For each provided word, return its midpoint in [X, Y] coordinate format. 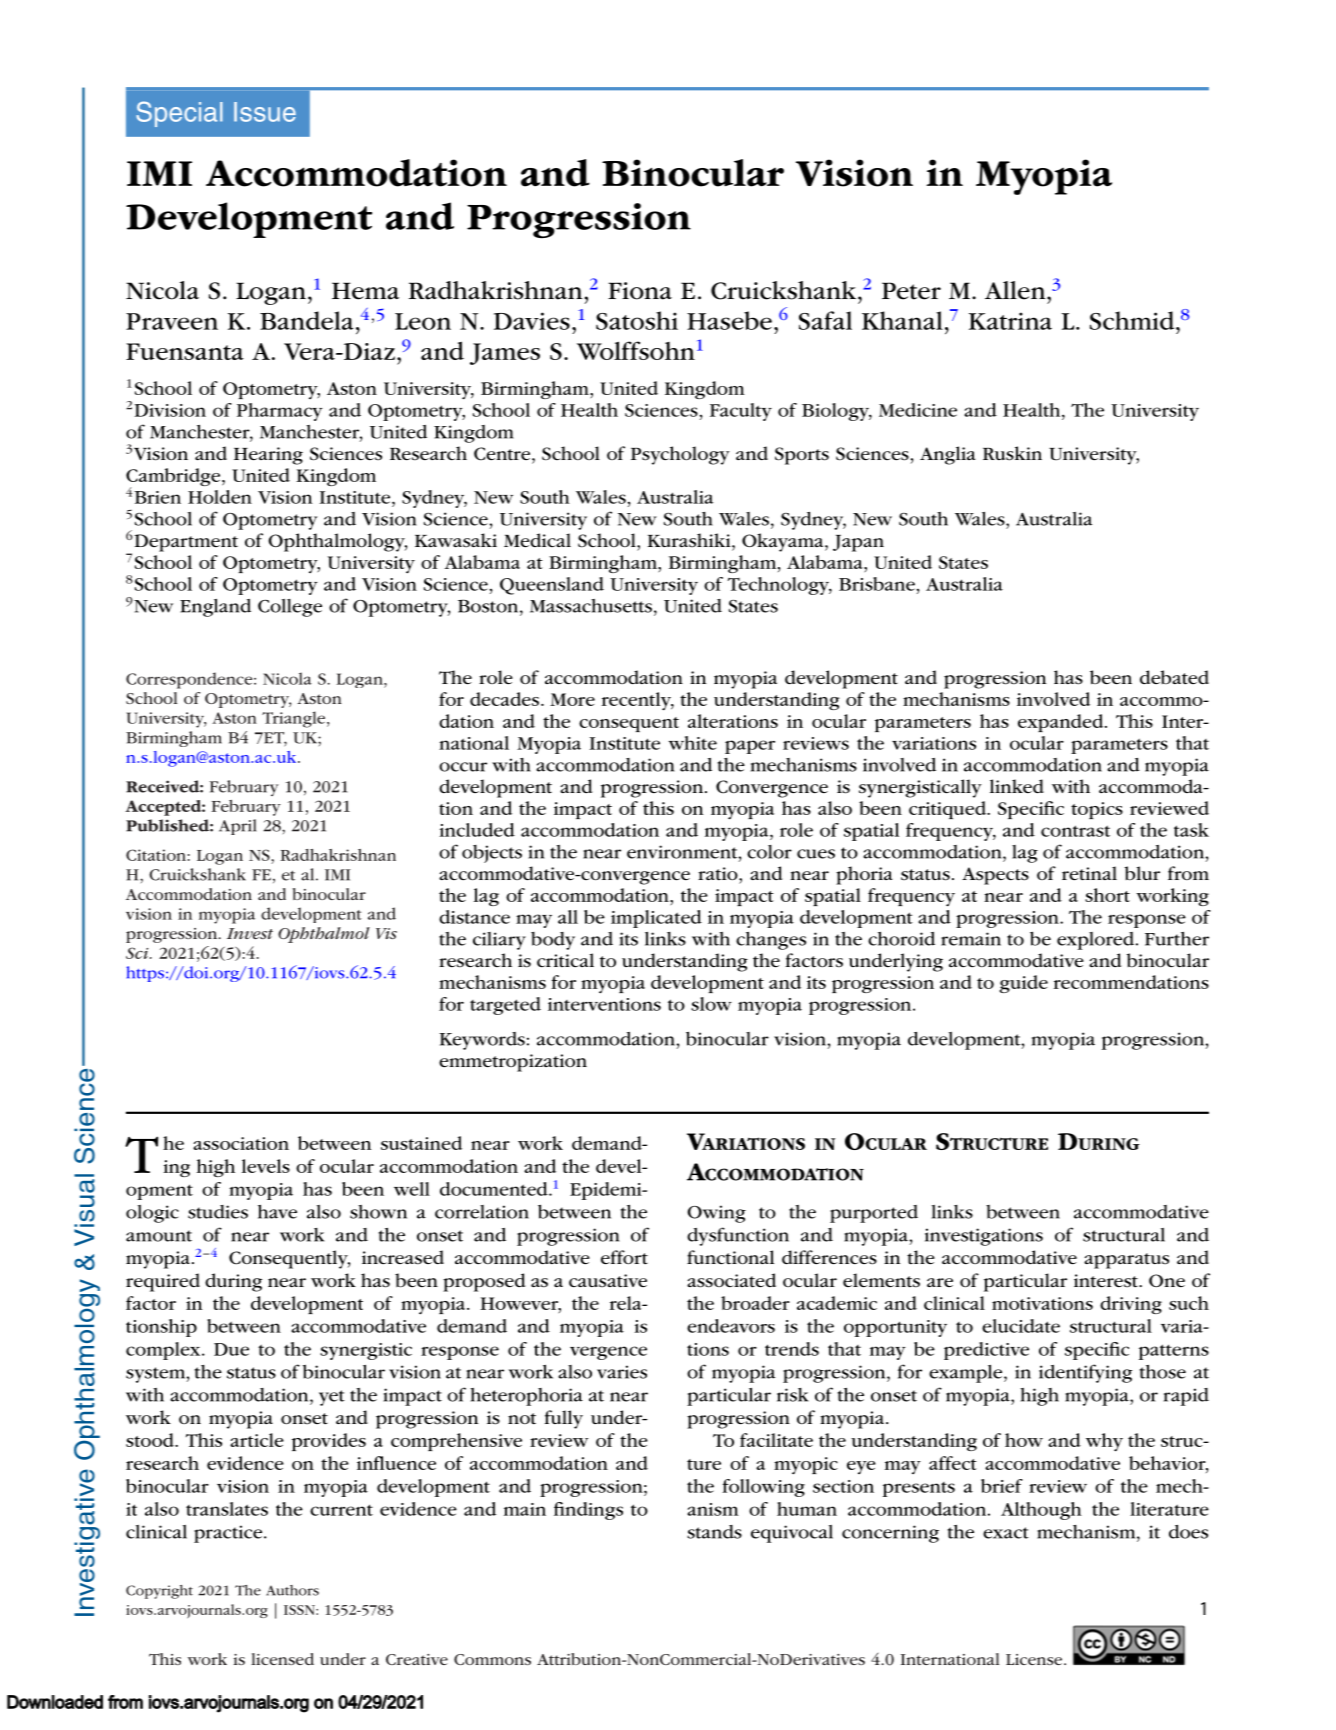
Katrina [1010, 321]
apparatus [1126, 1261]
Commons [492, 1659]
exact [1006, 1533]
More [572, 699]
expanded [1062, 723]
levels [266, 1166]
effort [624, 1257]
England [215, 608]
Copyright [159, 1592]
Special [179, 114]
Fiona [640, 291]
